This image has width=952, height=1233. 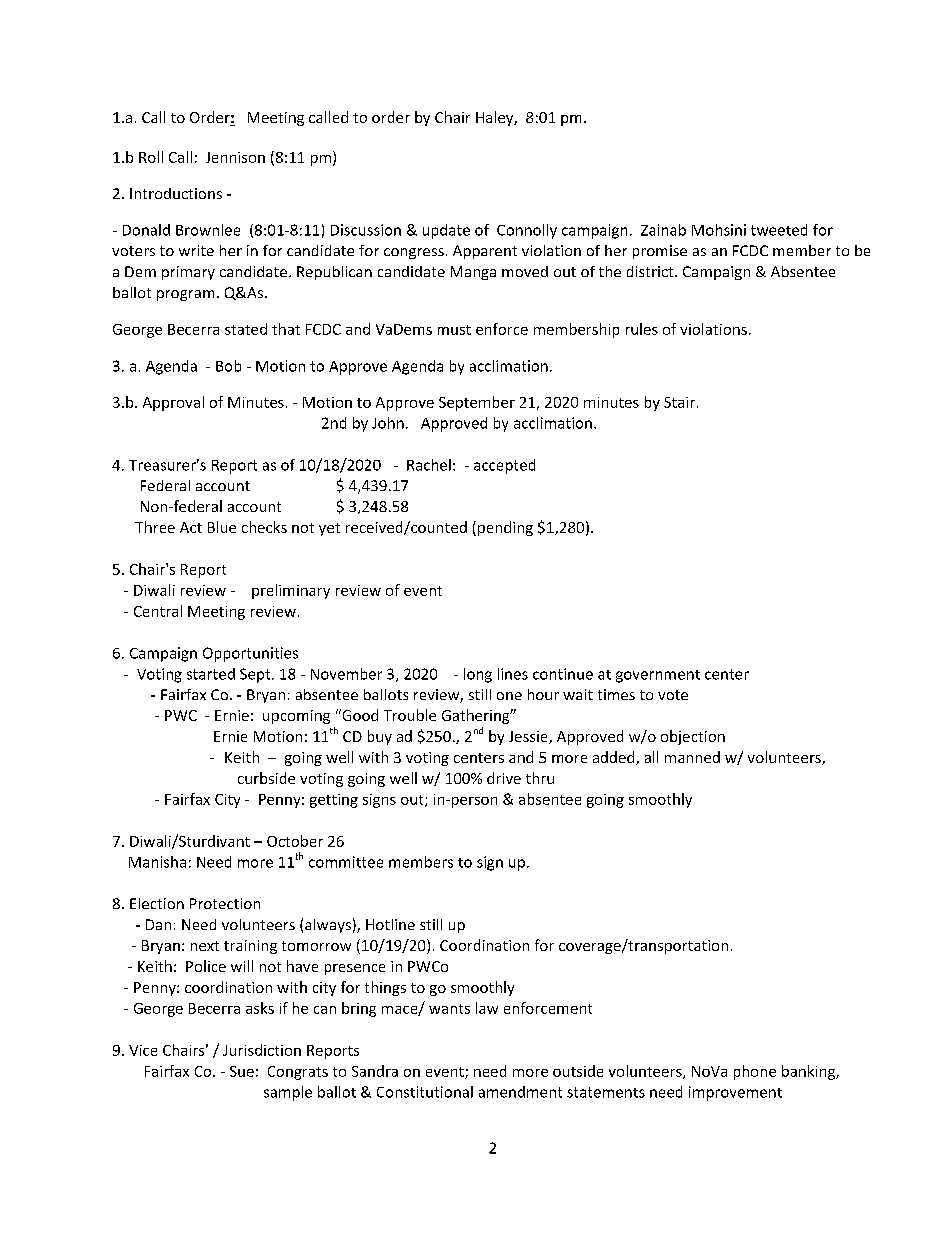 I want to click on tweeted, so click(x=779, y=230).
